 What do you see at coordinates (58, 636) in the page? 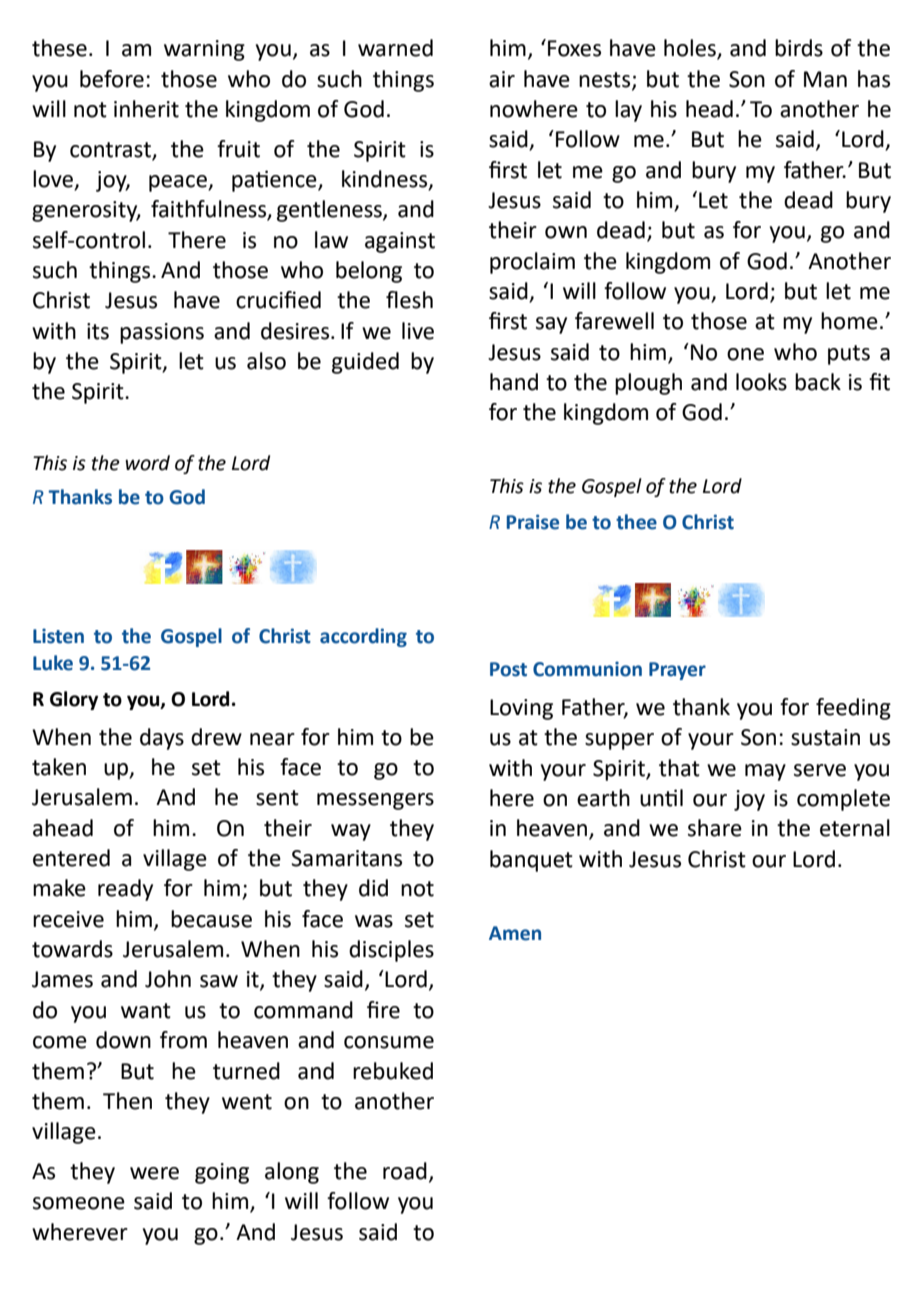
I see `Listen` at bounding box center [58, 636].
